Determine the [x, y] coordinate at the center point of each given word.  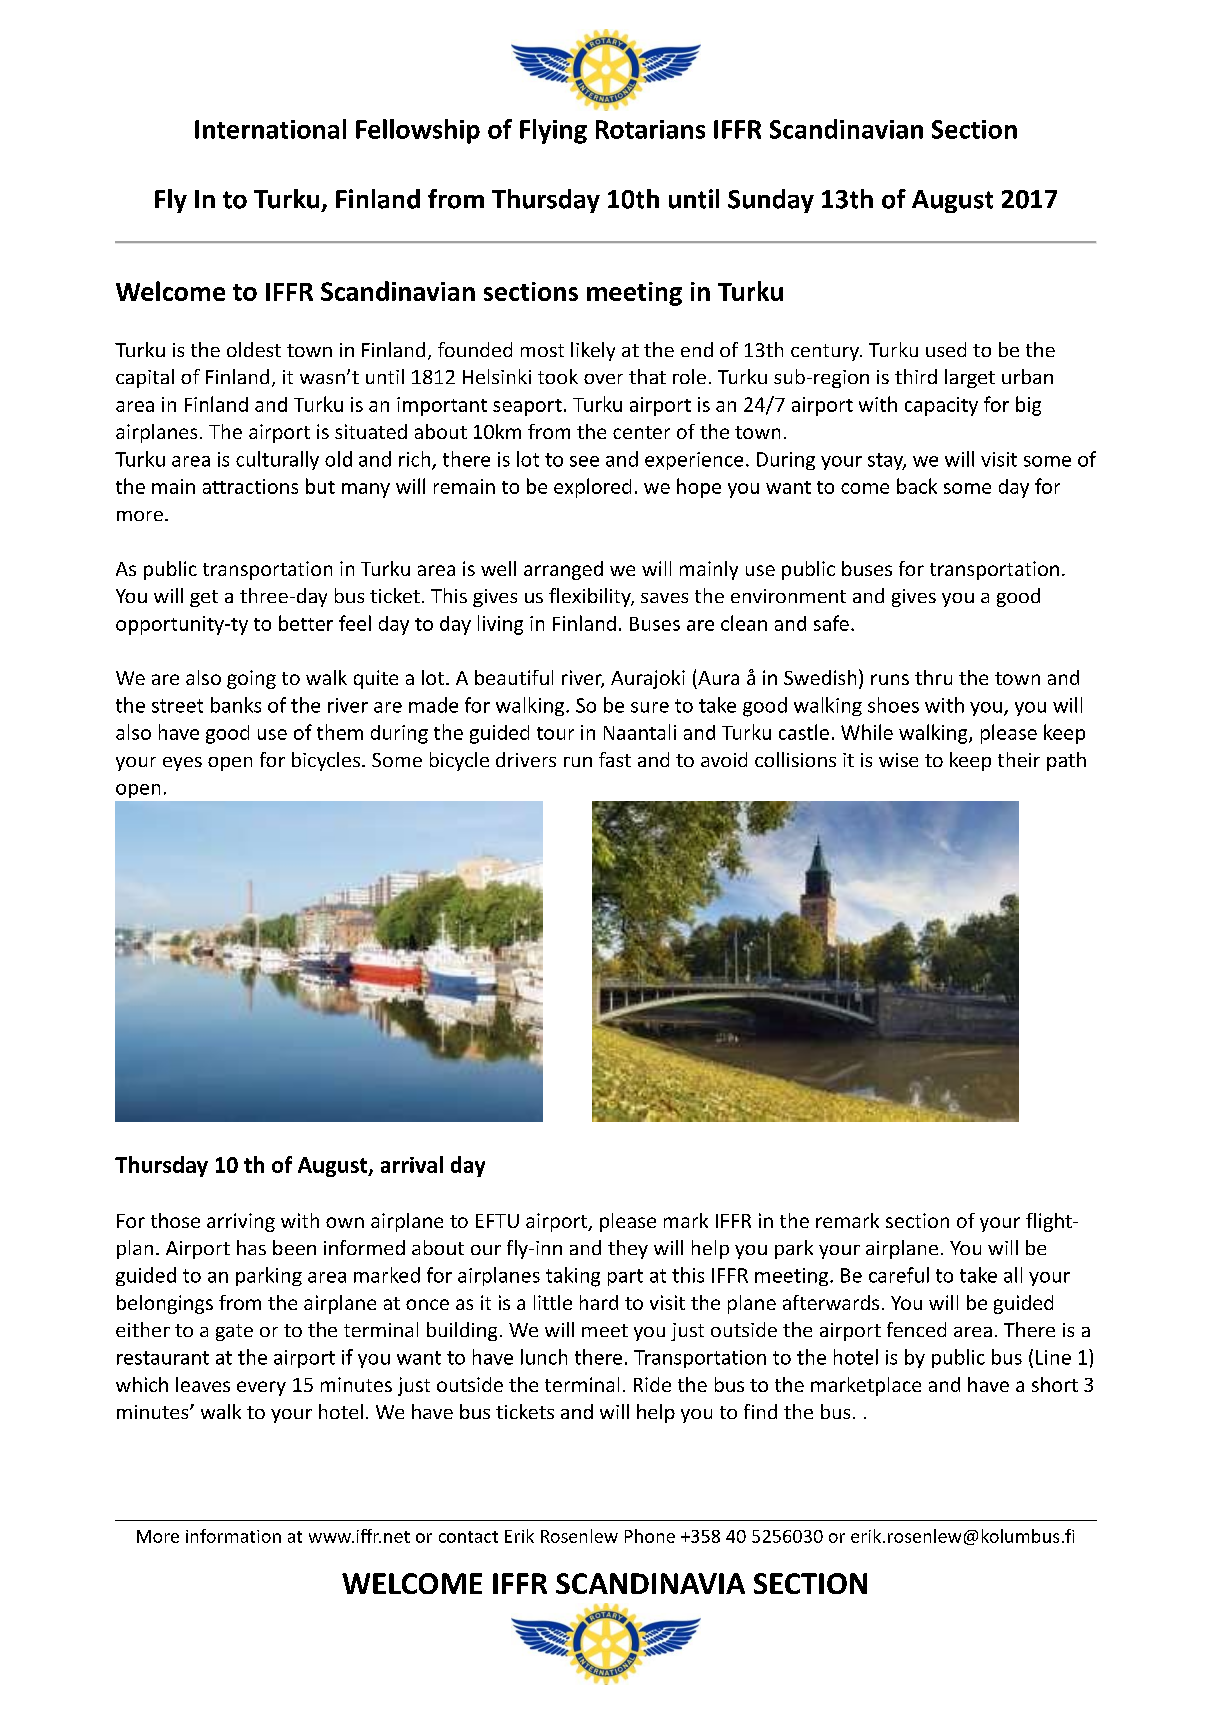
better [306, 623]
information [233, 1536]
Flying [553, 131]
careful [899, 1275]
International [270, 129]
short [1055, 1384]
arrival [412, 1164]
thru [933, 677]
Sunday [771, 201]
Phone [650, 1536]
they [628, 1249]
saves [664, 598]
